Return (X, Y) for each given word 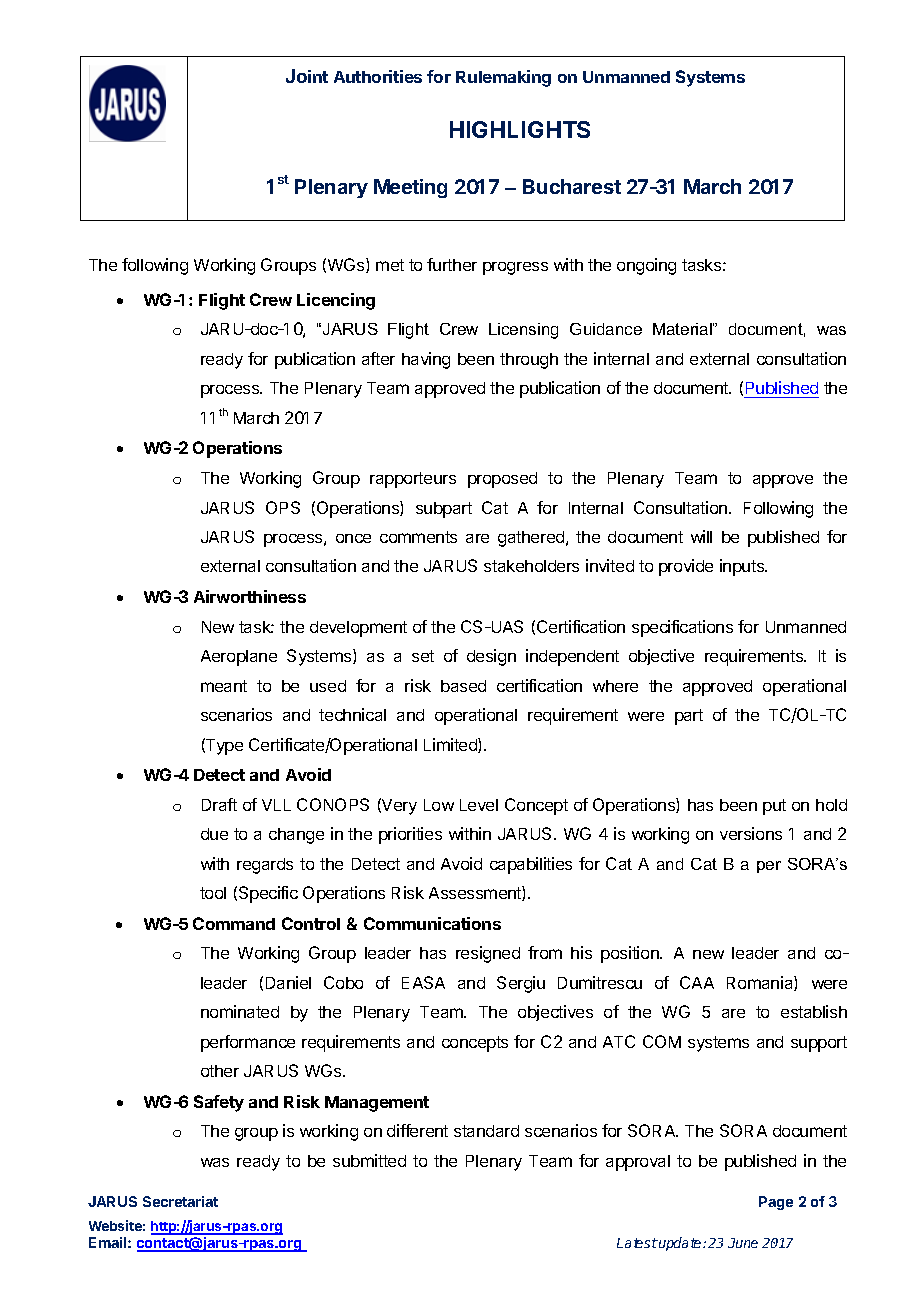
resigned (488, 954)
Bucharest (572, 186)
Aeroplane (239, 658)
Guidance (606, 329)
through (529, 361)
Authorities (378, 76)
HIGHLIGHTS (520, 129)
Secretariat (180, 1201)
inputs (743, 567)
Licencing (336, 301)
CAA (697, 982)
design (491, 657)
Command (234, 923)
